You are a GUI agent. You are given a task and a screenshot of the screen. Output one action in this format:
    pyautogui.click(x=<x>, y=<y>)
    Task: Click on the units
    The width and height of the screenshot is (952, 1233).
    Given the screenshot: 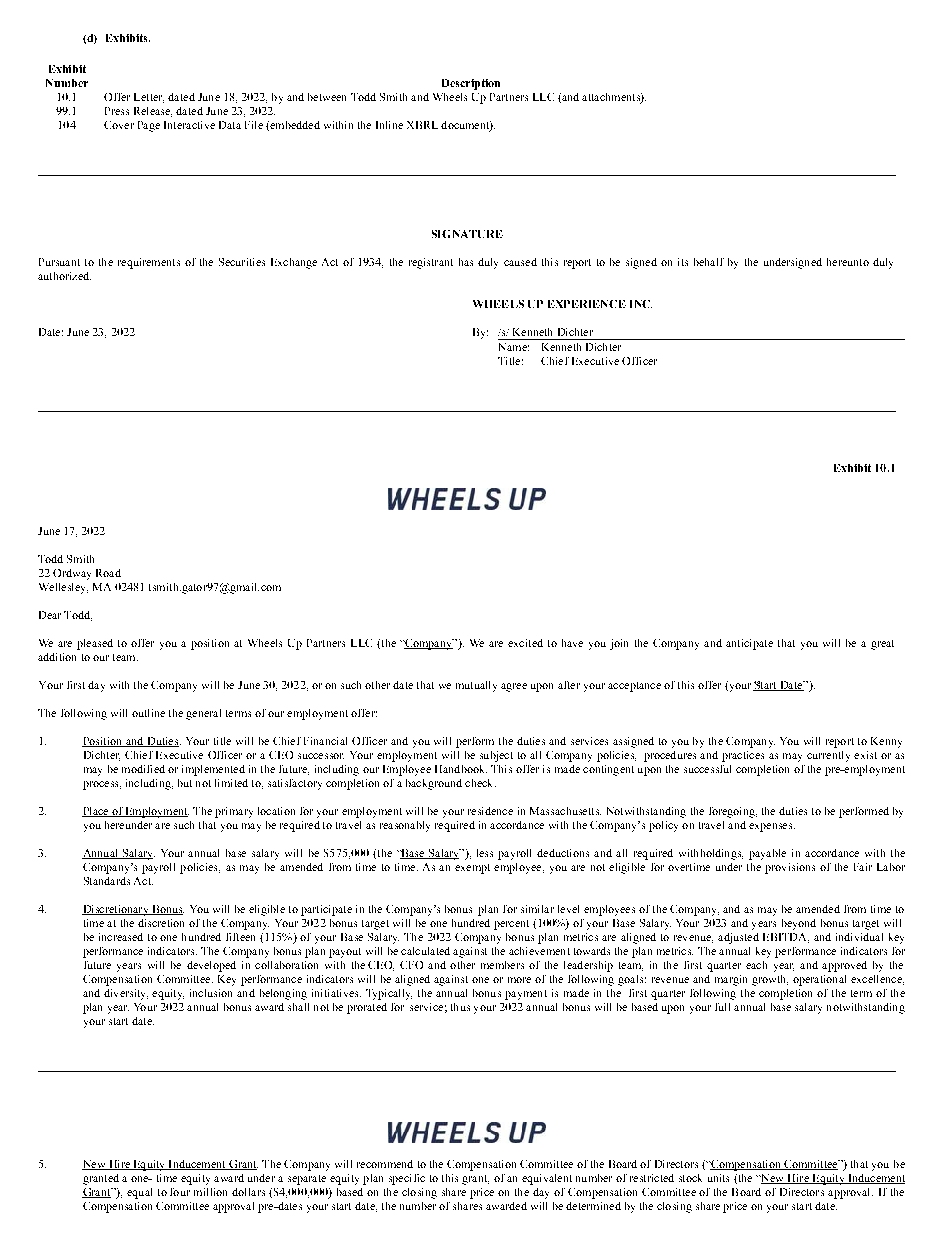 What is the action you would take?
    pyautogui.click(x=718, y=1178)
